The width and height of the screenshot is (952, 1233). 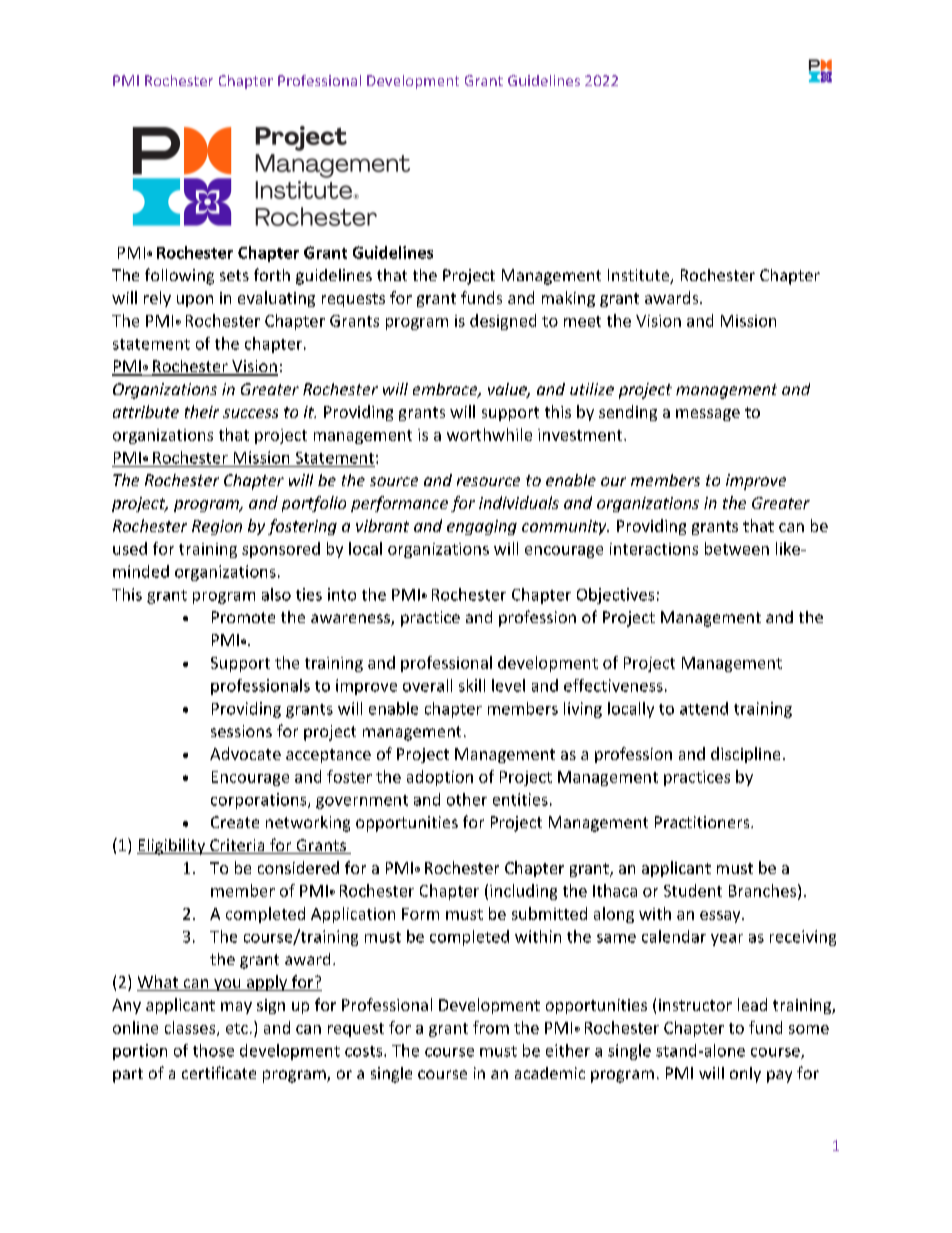 What do you see at coordinates (482, 527) in the screenshot?
I see `engaging` at bounding box center [482, 527].
